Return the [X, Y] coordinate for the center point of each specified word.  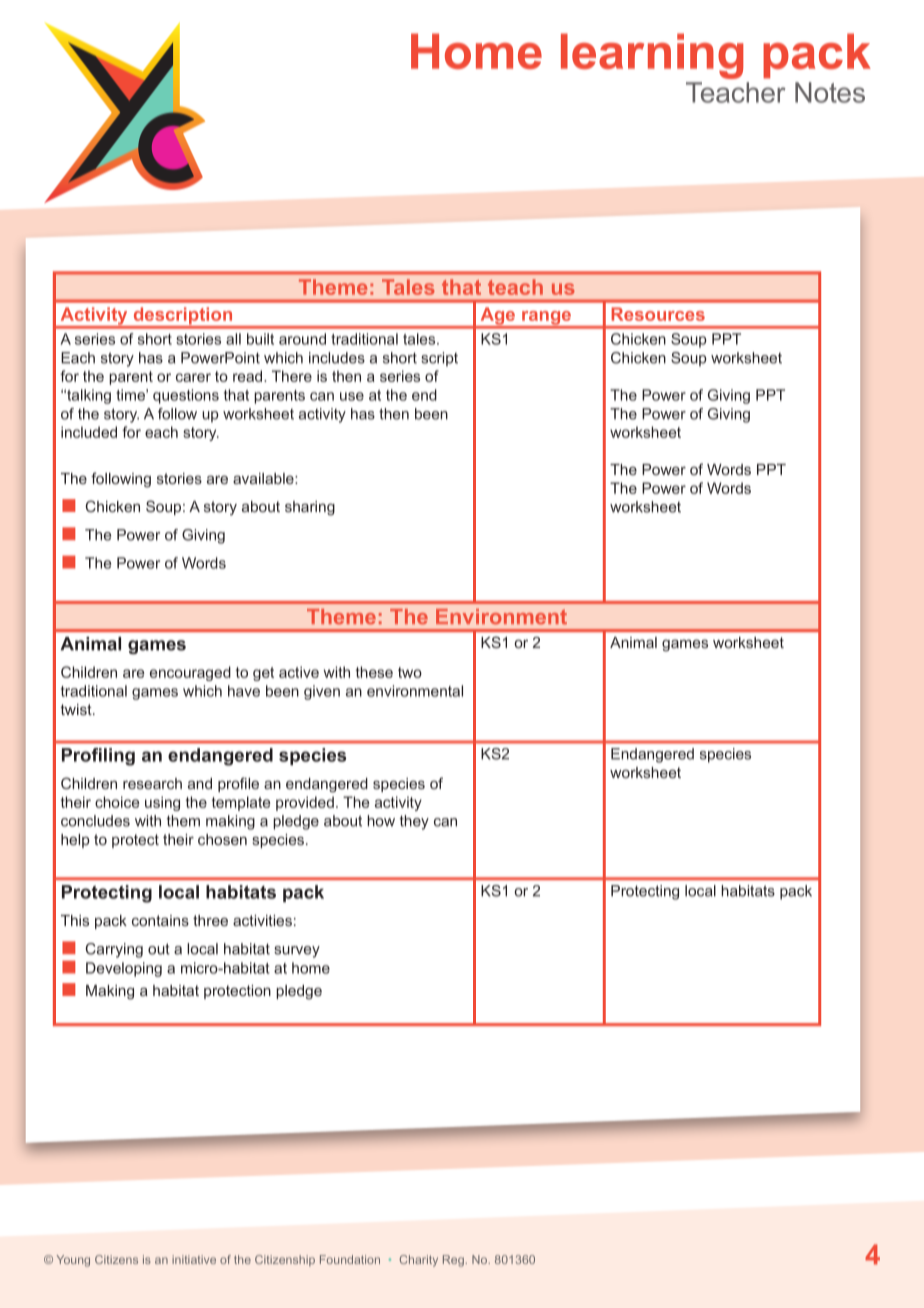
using [162, 803]
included [89, 432]
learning [652, 56]
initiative [194, 1259]
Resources [658, 314]
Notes [830, 92]
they [414, 822]
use [352, 396]
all [233, 339]
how [381, 821]
